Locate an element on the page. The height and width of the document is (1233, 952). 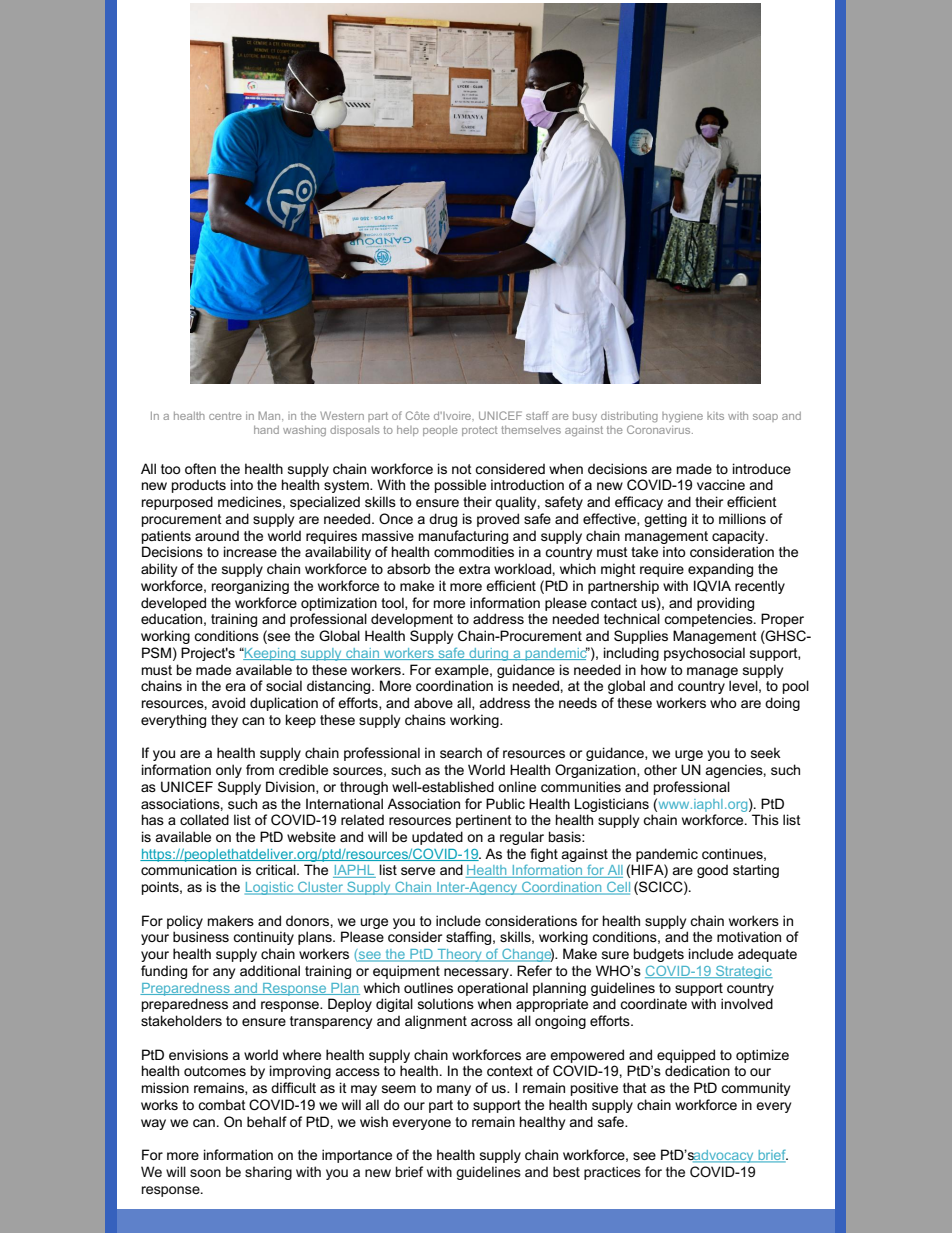
protect is located at coordinates (480, 431).
